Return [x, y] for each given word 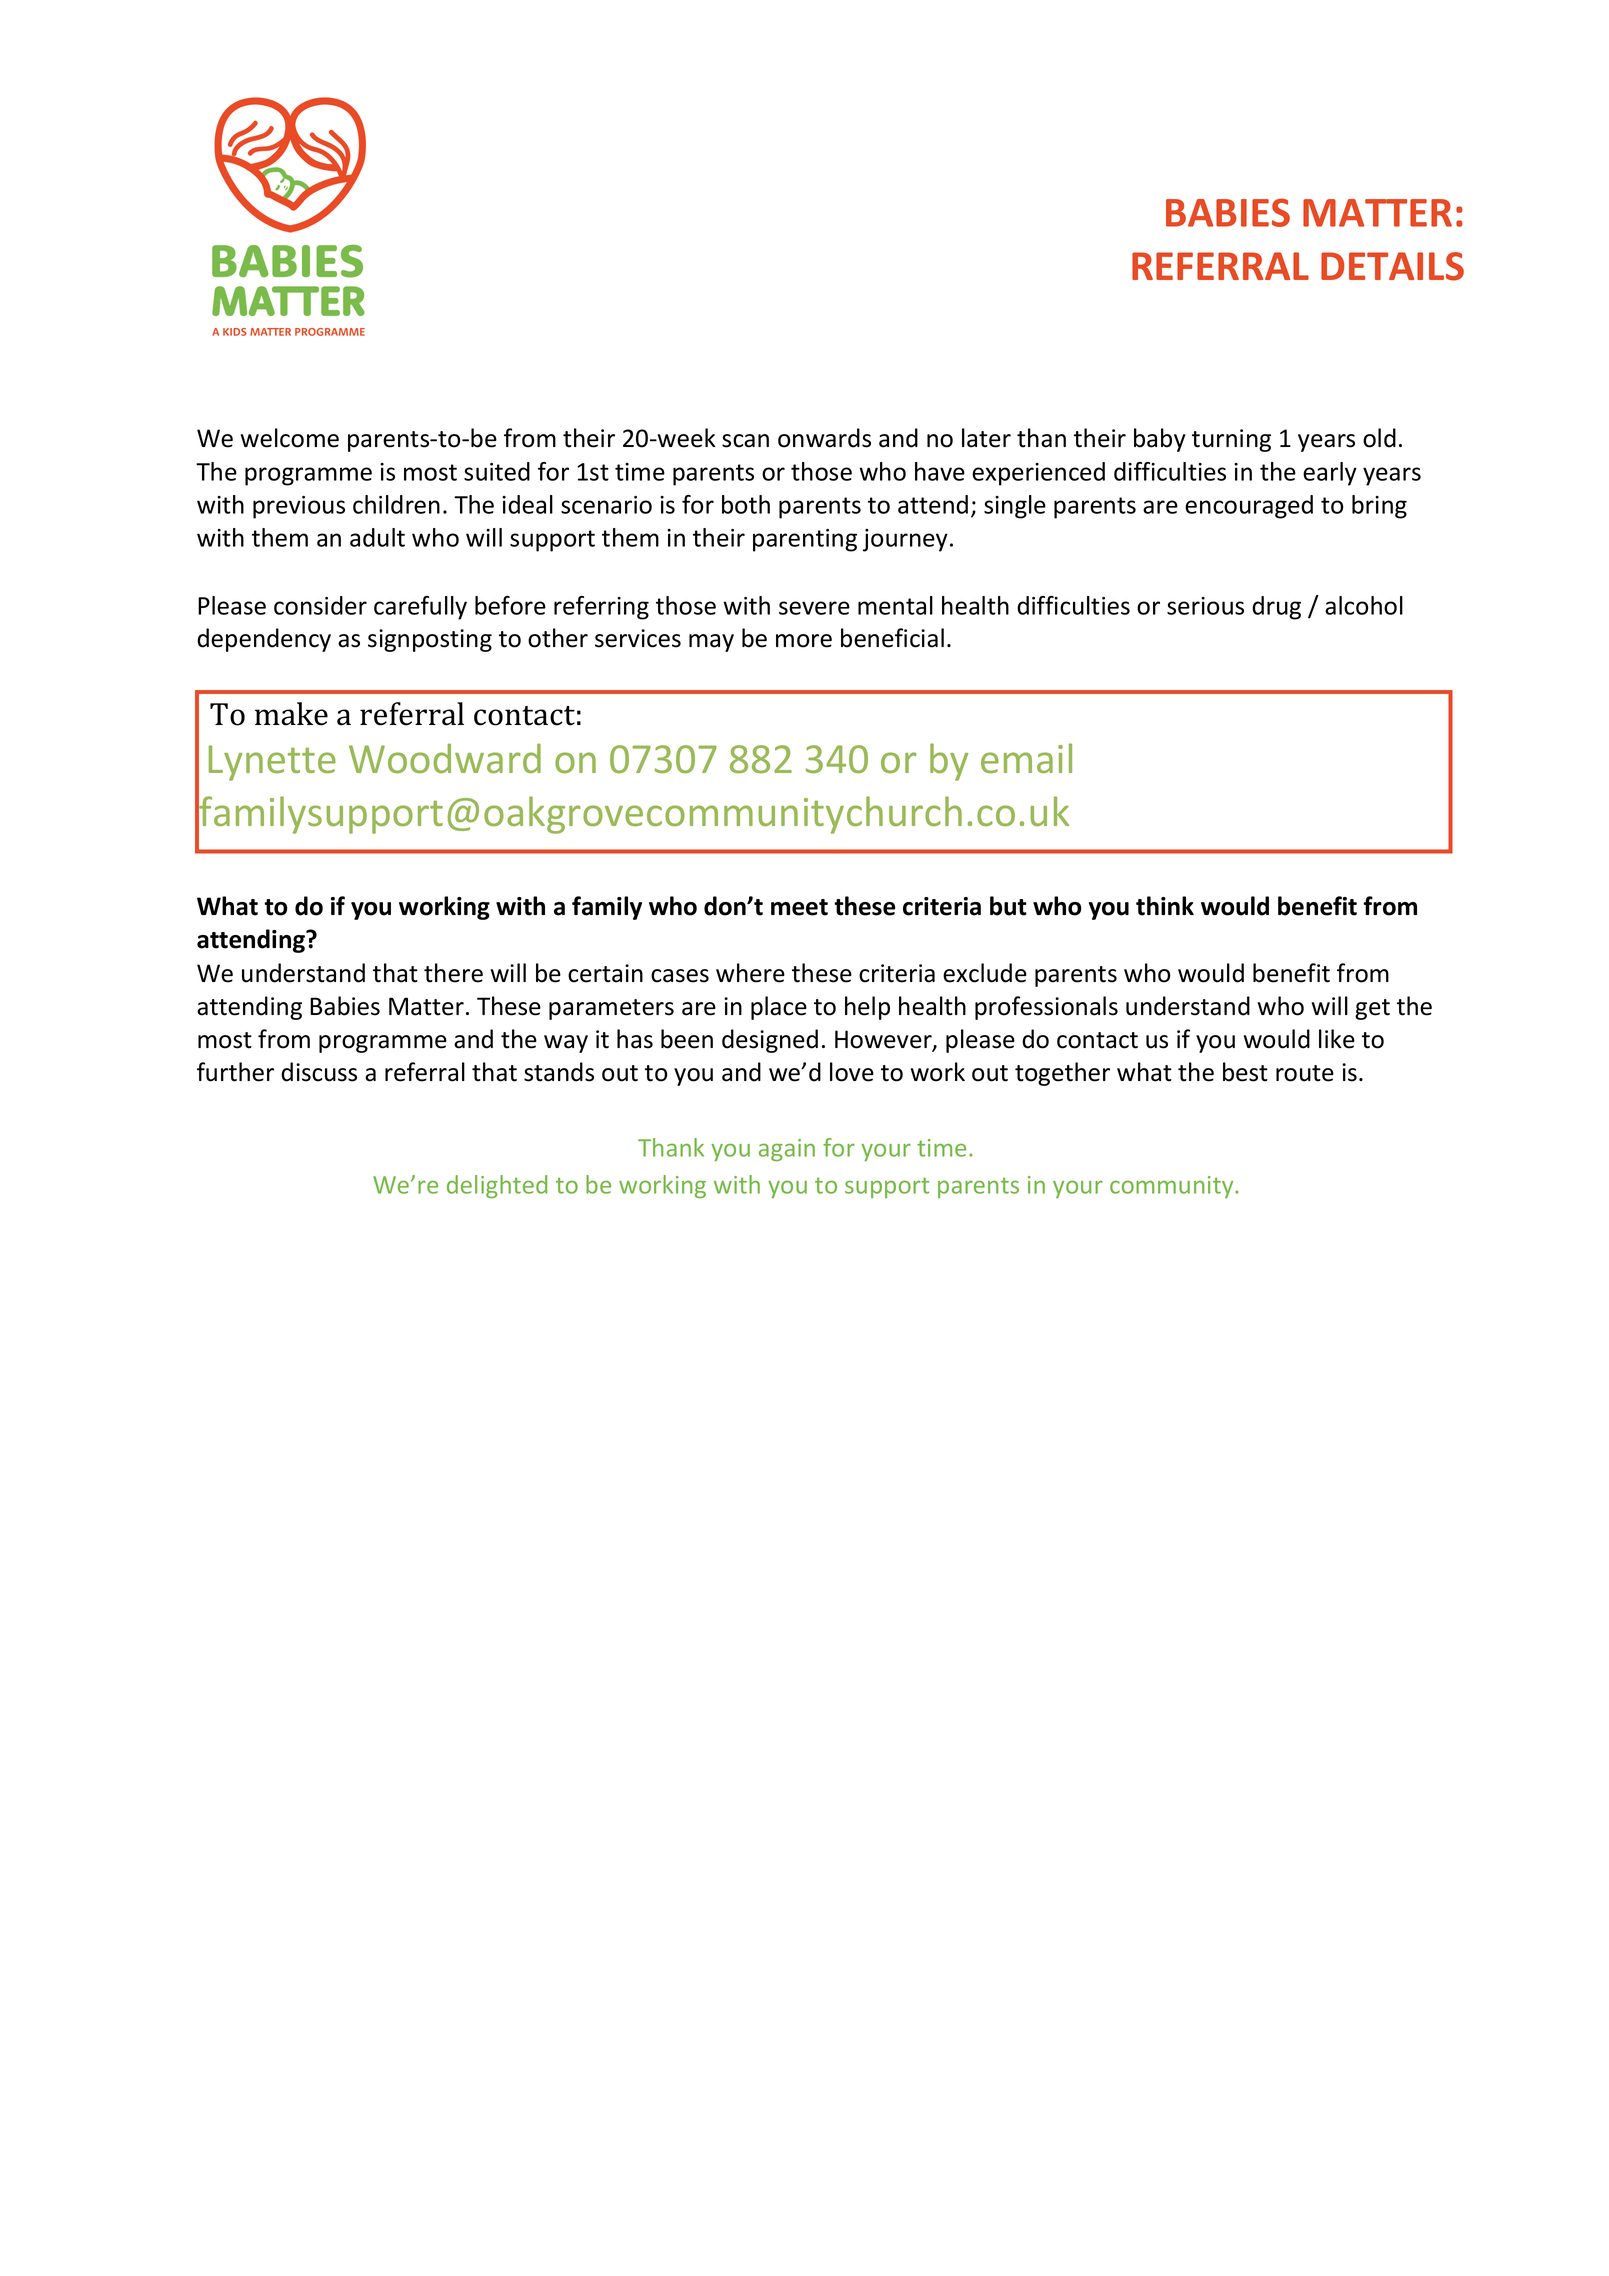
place [779, 1008]
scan [745, 441]
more [804, 641]
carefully [420, 608]
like [1337, 1039]
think [1165, 906]
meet [799, 907]
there [453, 973]
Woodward [445, 758]
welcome [290, 438]
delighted [497, 1186]
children [396, 504]
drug [1276, 608]
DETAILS [1392, 266]
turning [1231, 440]
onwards [824, 438]
